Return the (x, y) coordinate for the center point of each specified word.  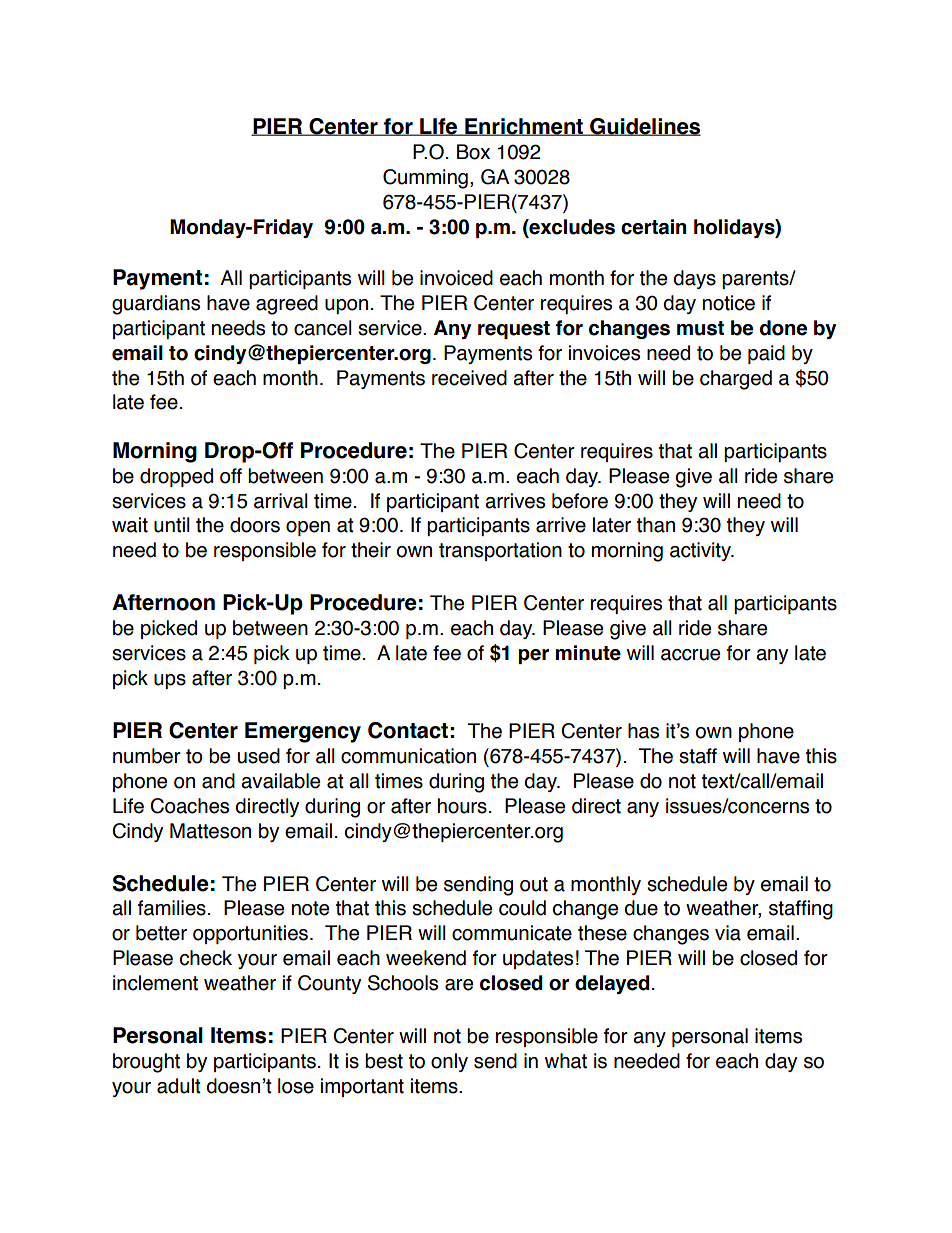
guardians (156, 305)
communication (408, 756)
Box (473, 152)
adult (179, 1086)
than (656, 525)
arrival (281, 501)
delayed (612, 984)
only (449, 1062)
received (469, 378)
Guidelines (644, 127)
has (643, 731)
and (218, 781)
